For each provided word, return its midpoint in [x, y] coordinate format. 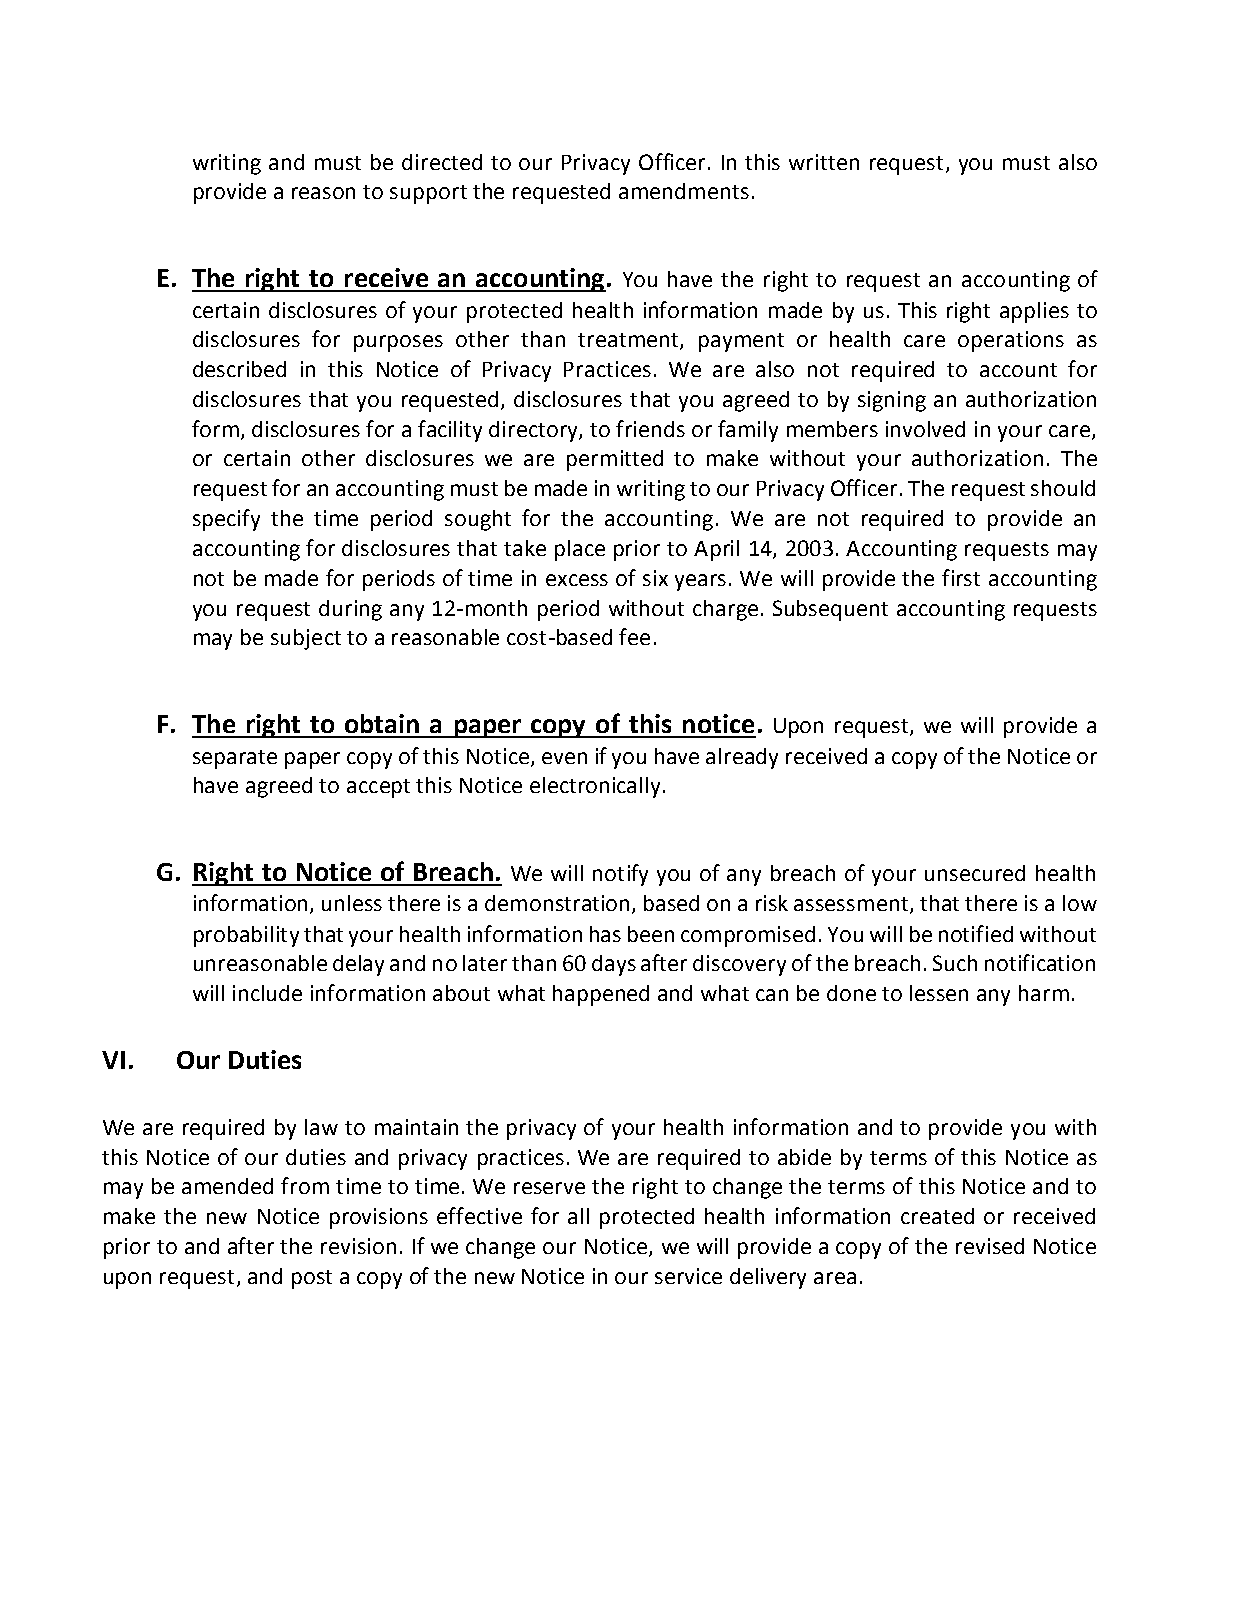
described [239, 369]
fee [634, 636]
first [961, 577]
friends [650, 428]
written [824, 162]
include [267, 993]
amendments [684, 191]
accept [378, 788]
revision [358, 1246]
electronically [597, 787]
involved [925, 429]
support [428, 194]
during [350, 610]
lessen [939, 993]
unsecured [975, 873]
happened [601, 995]
